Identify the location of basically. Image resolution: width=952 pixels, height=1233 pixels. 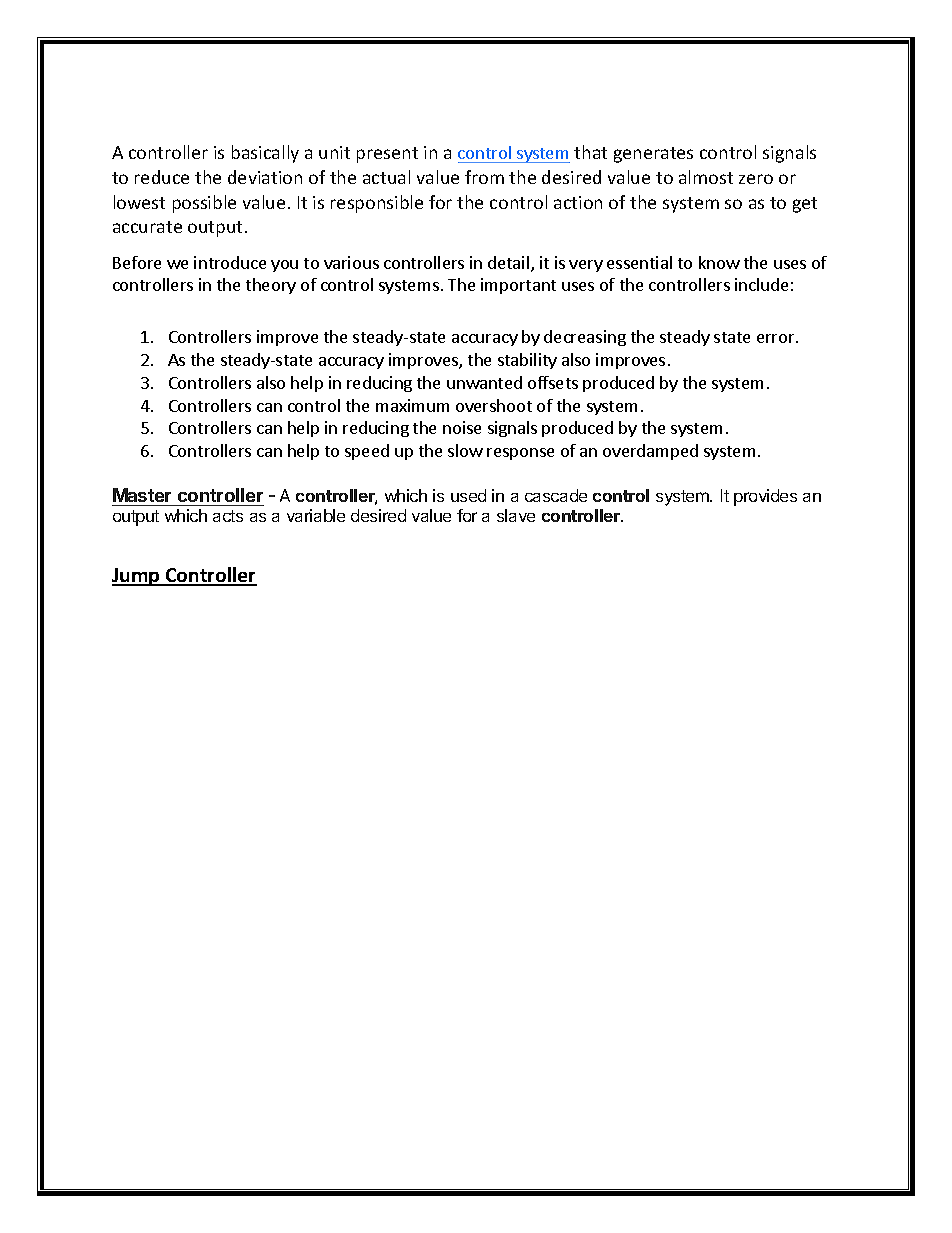
(265, 154).
